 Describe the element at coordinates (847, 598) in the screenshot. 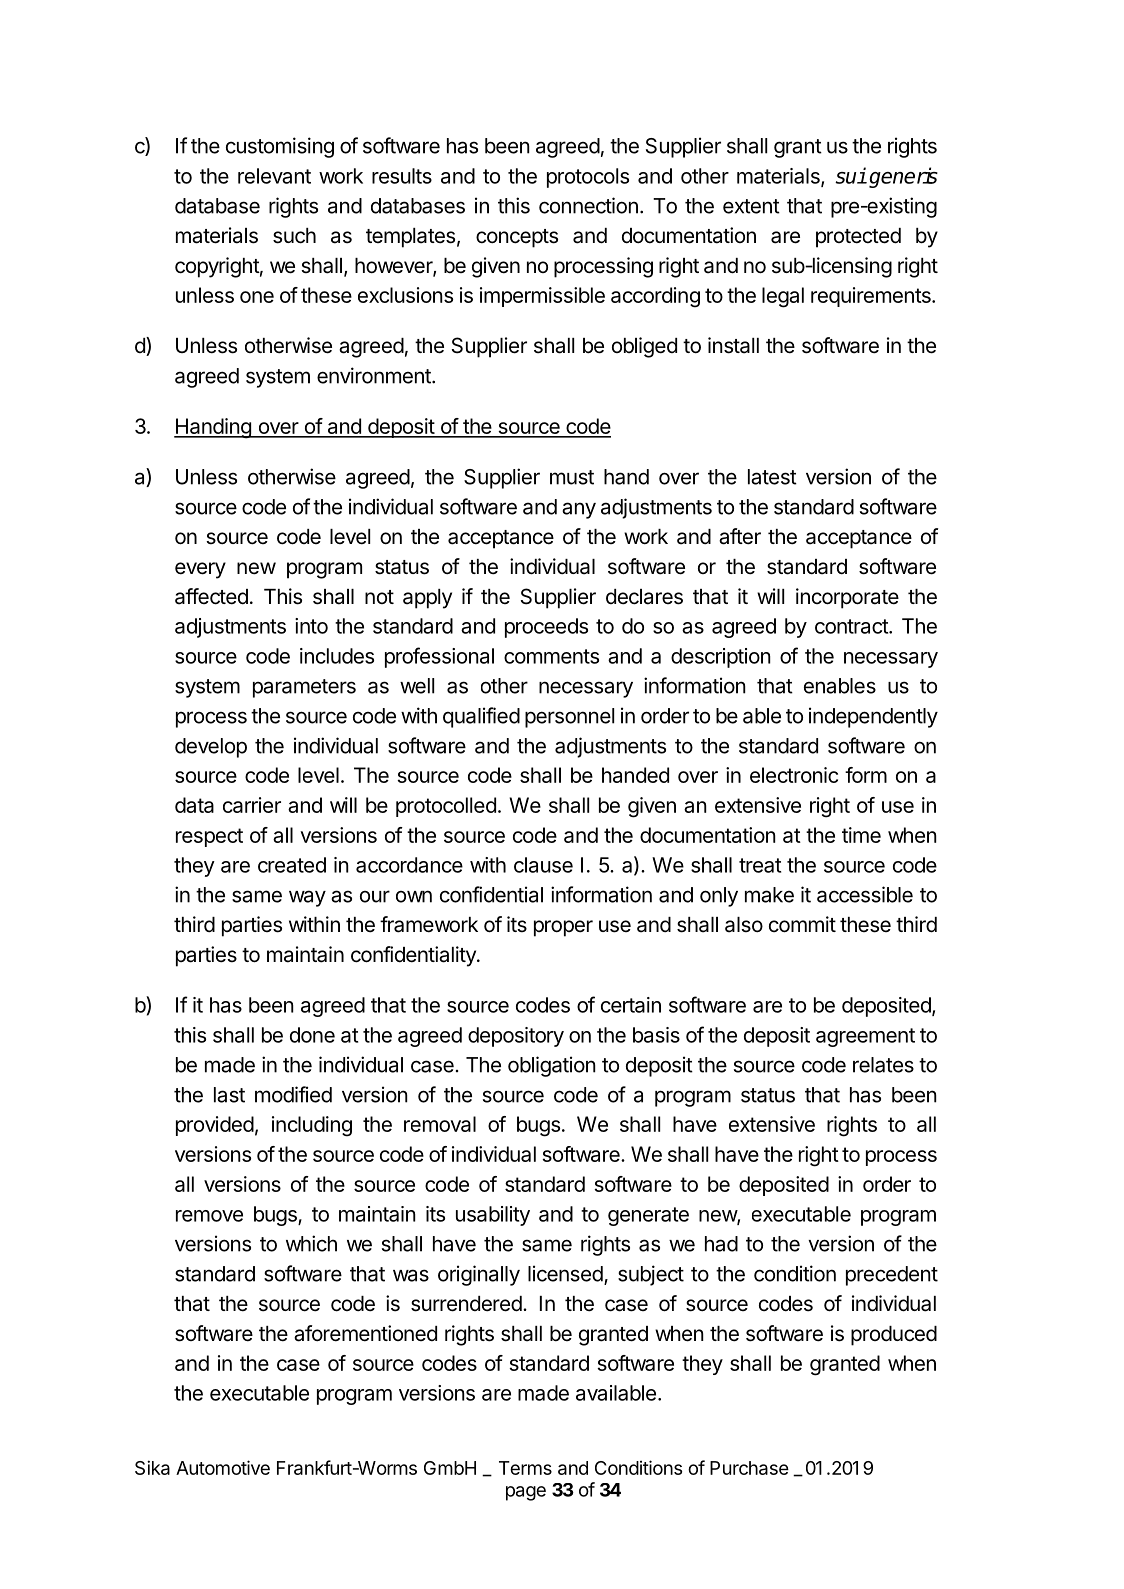

I see `incorporate` at that location.
